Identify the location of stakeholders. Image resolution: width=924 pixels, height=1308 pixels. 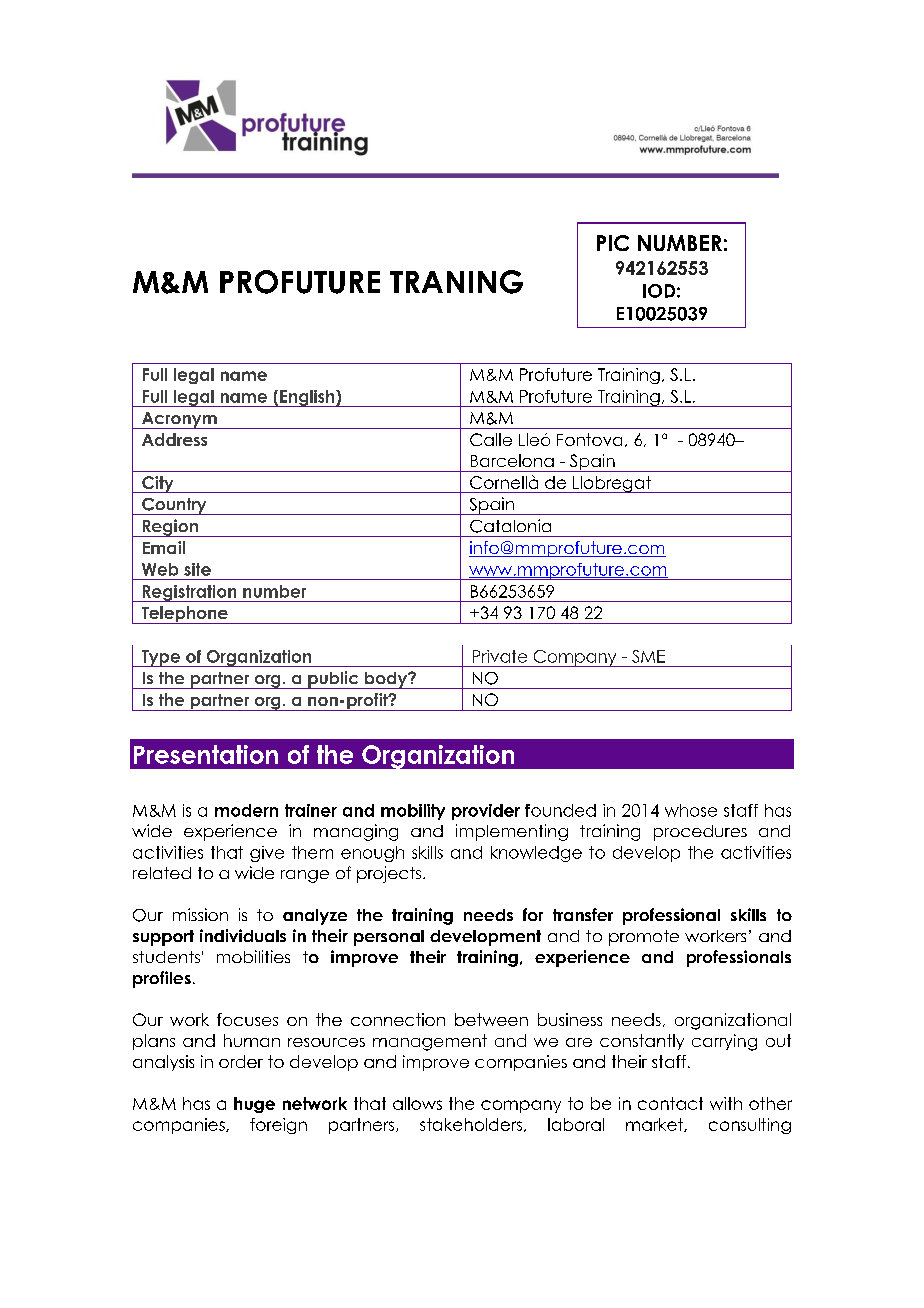
(472, 1125).
